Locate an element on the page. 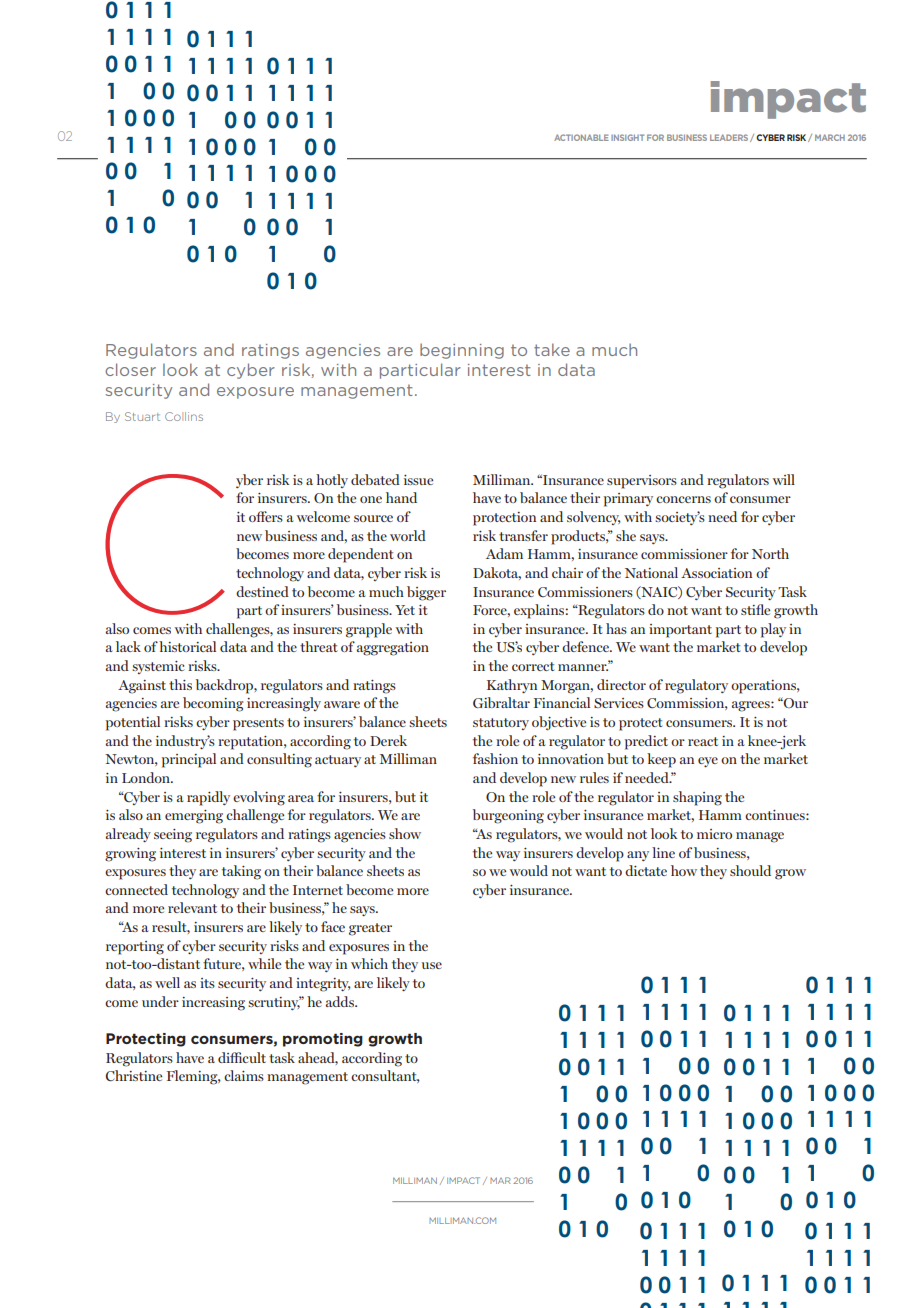 This page has height=1308, width=924. taking is located at coordinates (241, 872).
